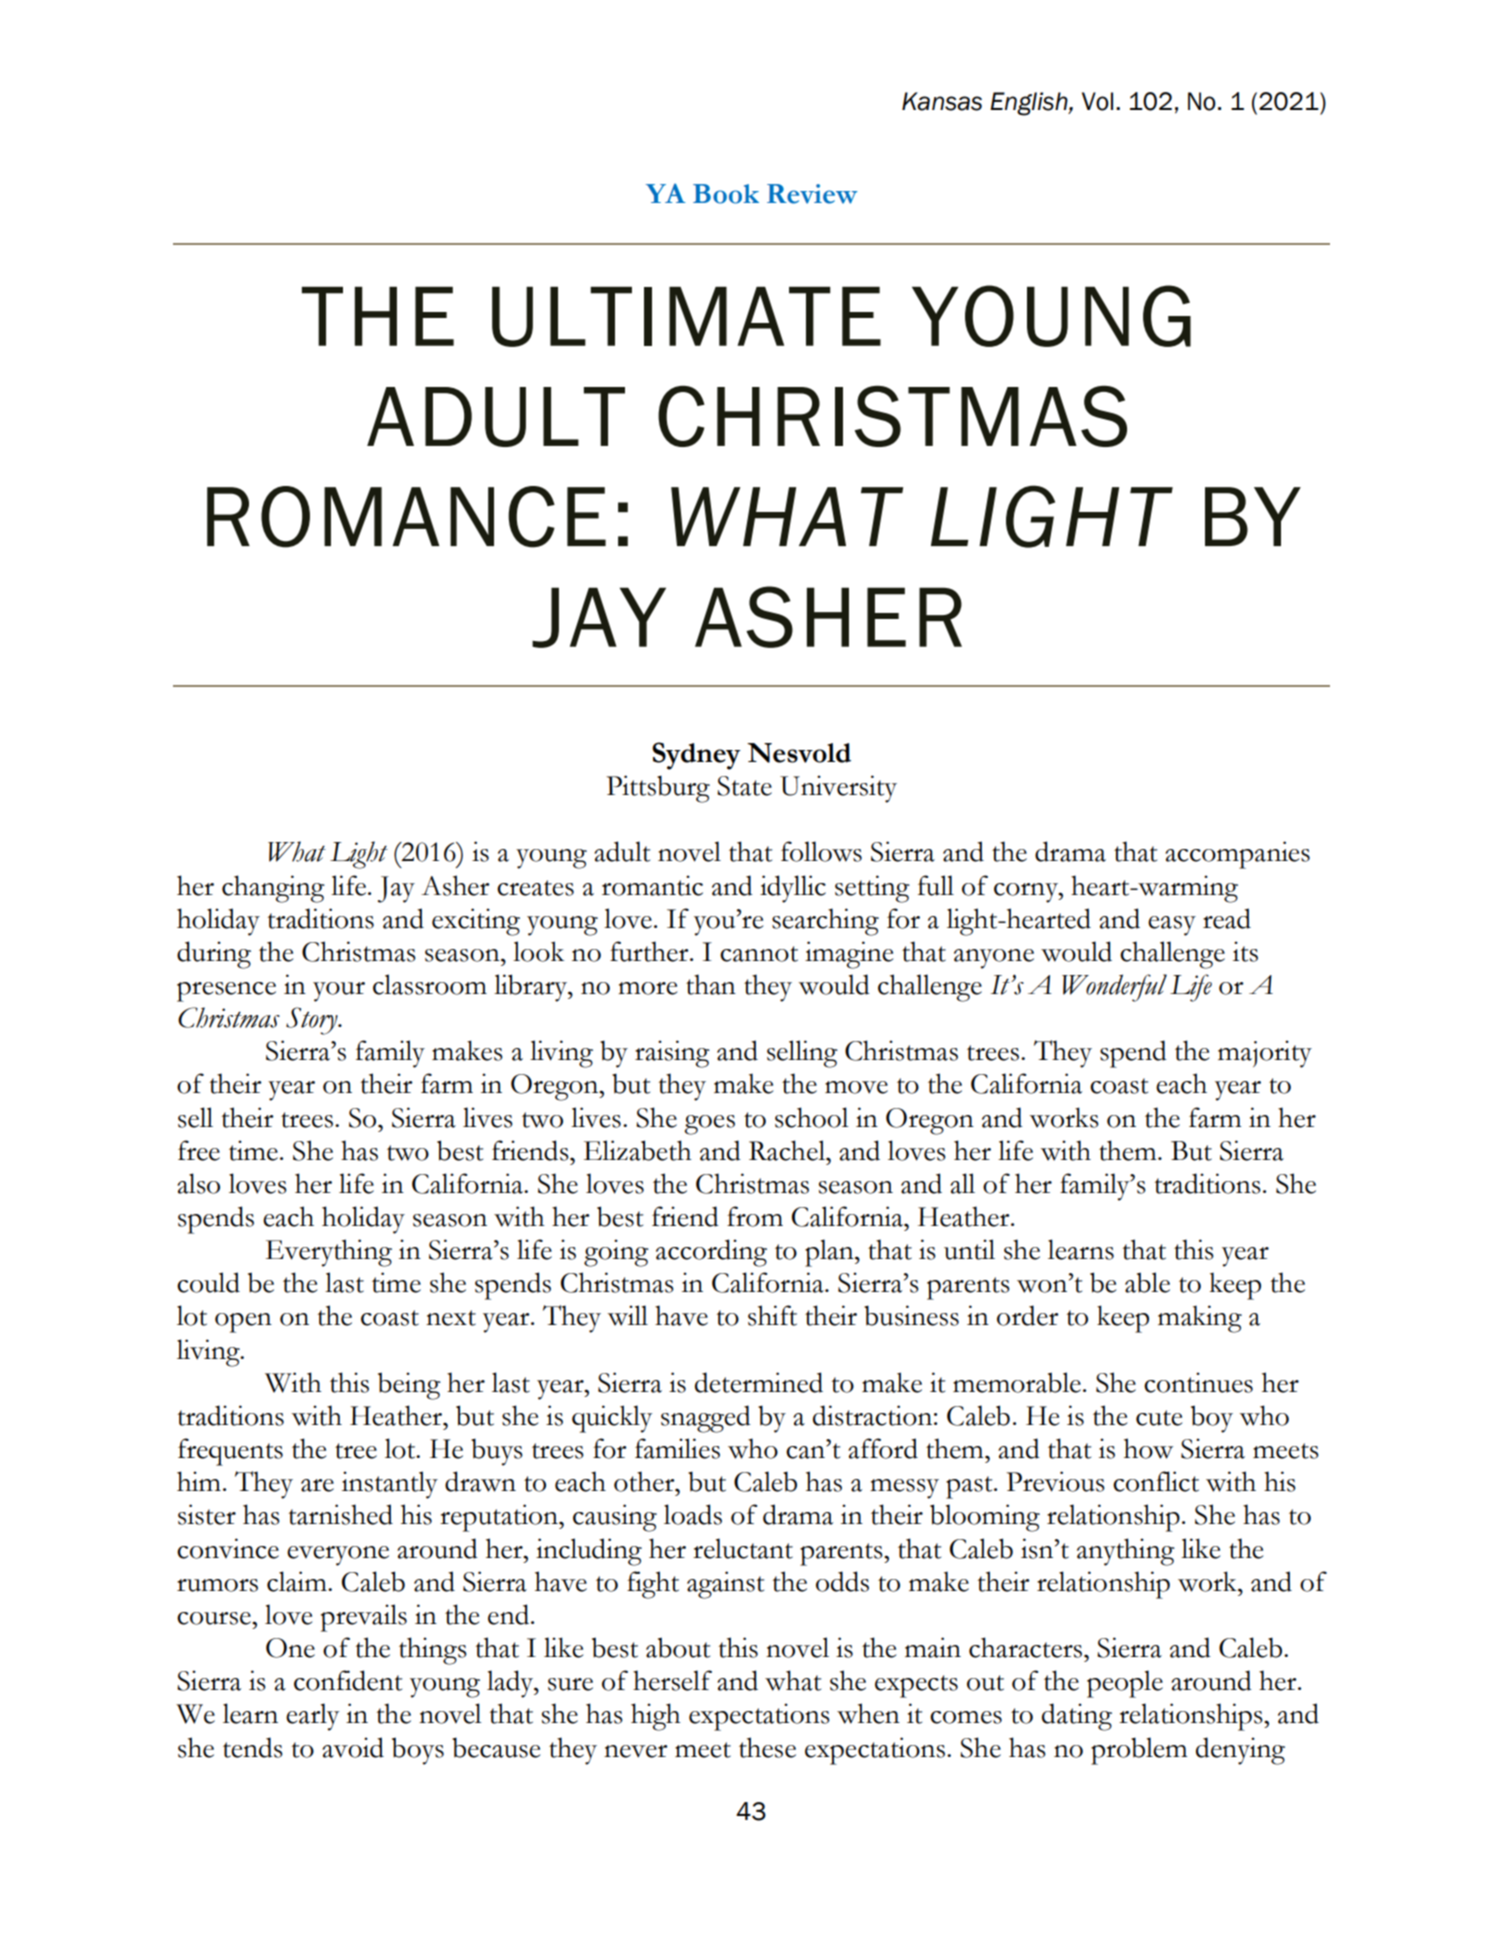 This image has width=1503, height=1945. What do you see at coordinates (696, 756) in the image?
I see `Sydney` at bounding box center [696, 756].
